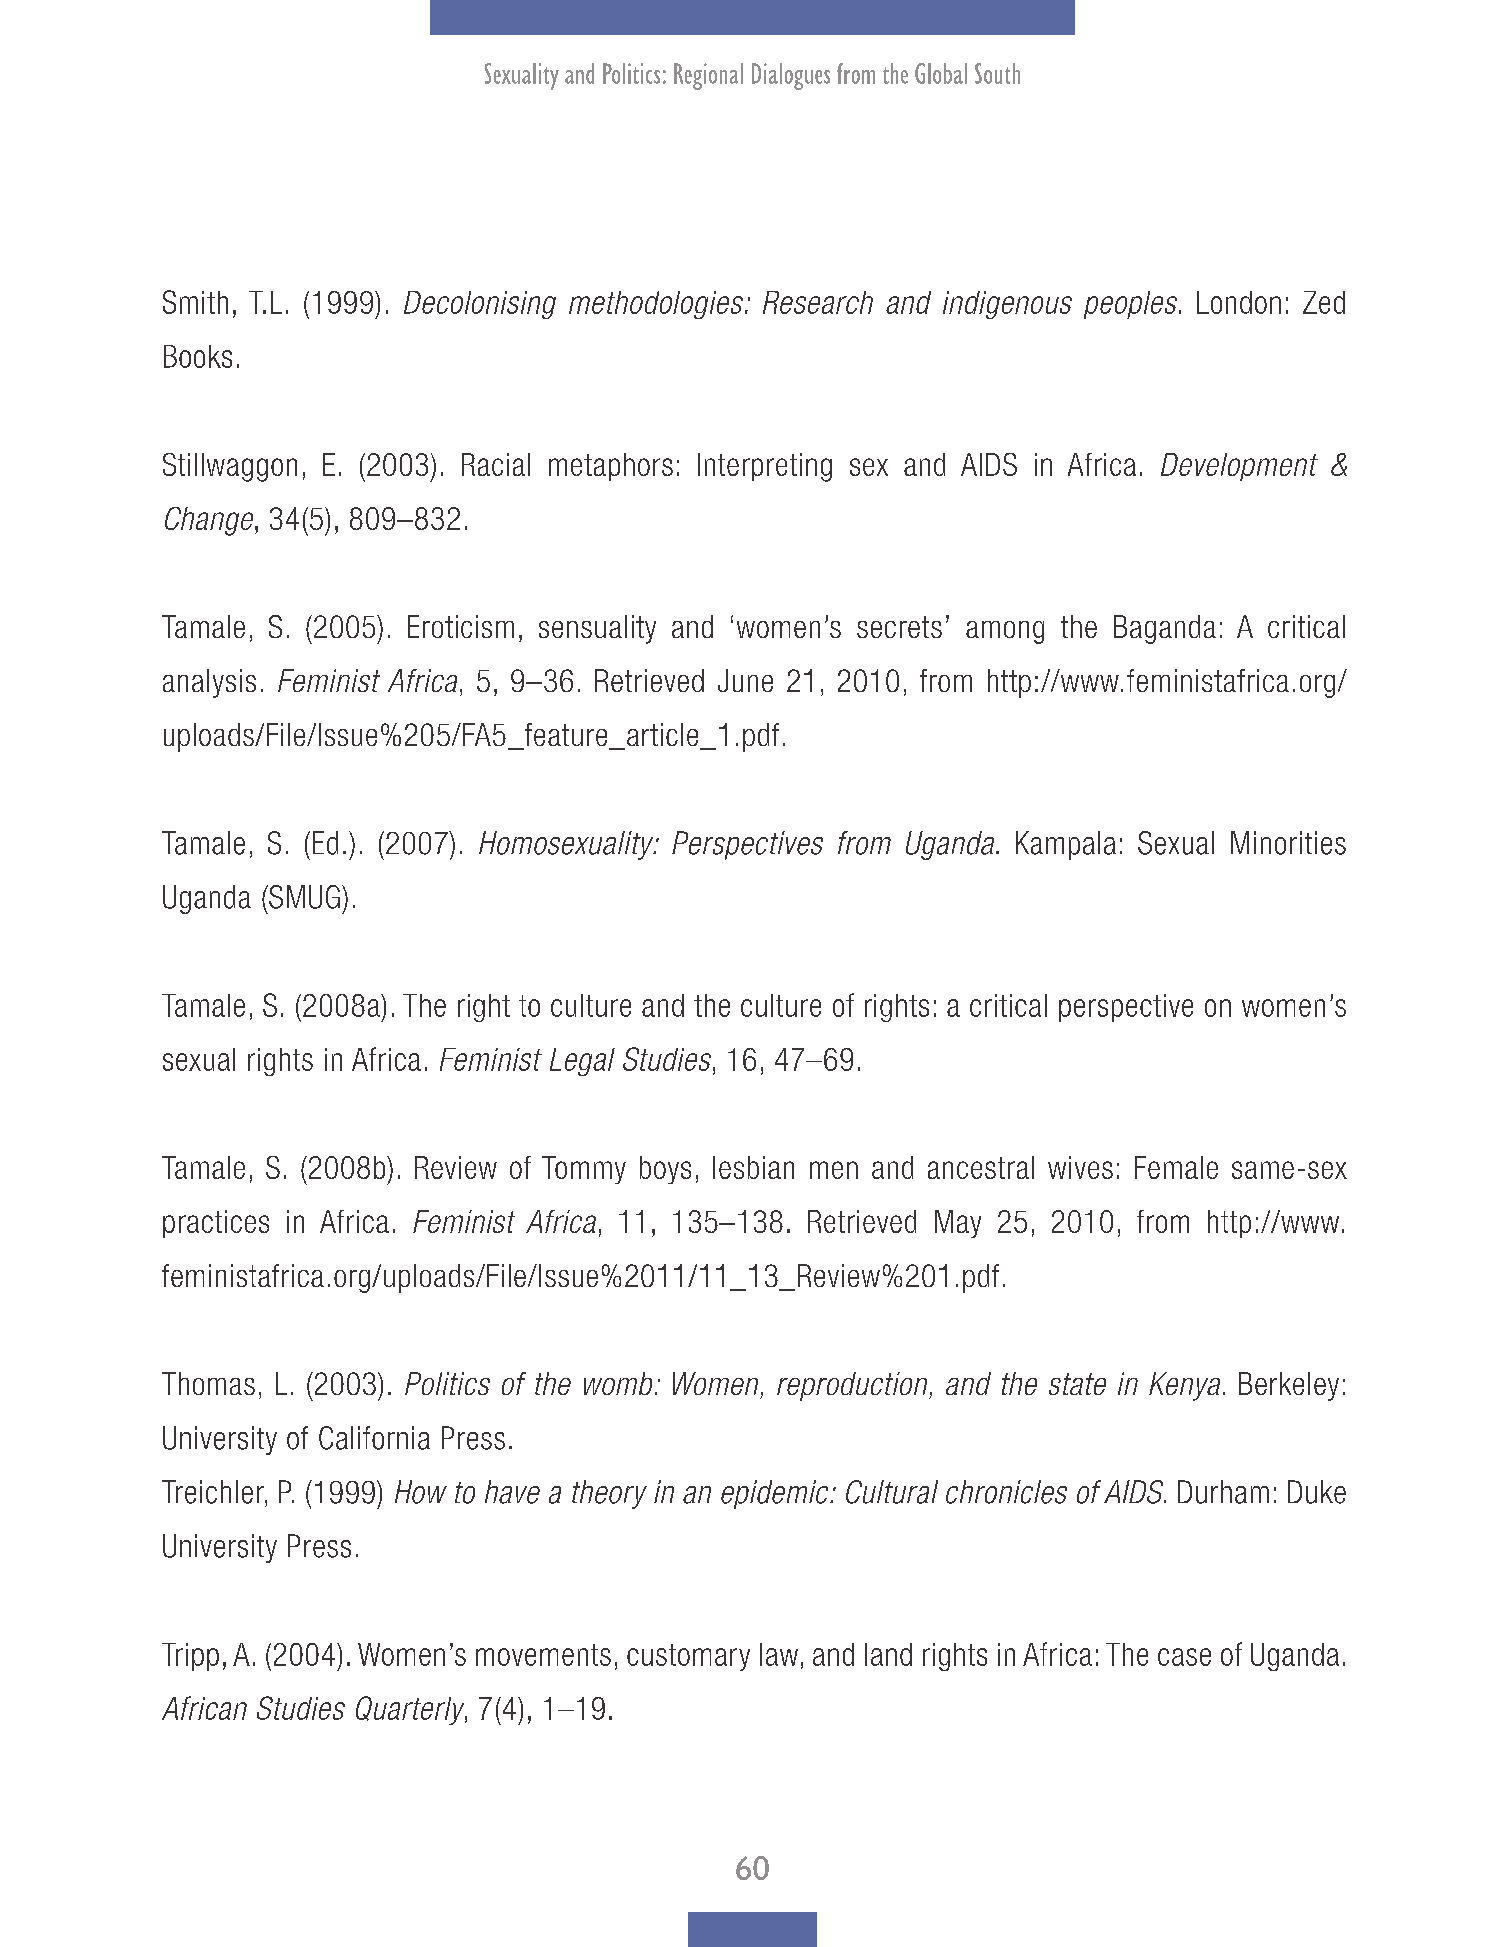 This image has width=1505, height=1947. What do you see at coordinates (1165, 629) in the image?
I see `Baganda` at bounding box center [1165, 629].
